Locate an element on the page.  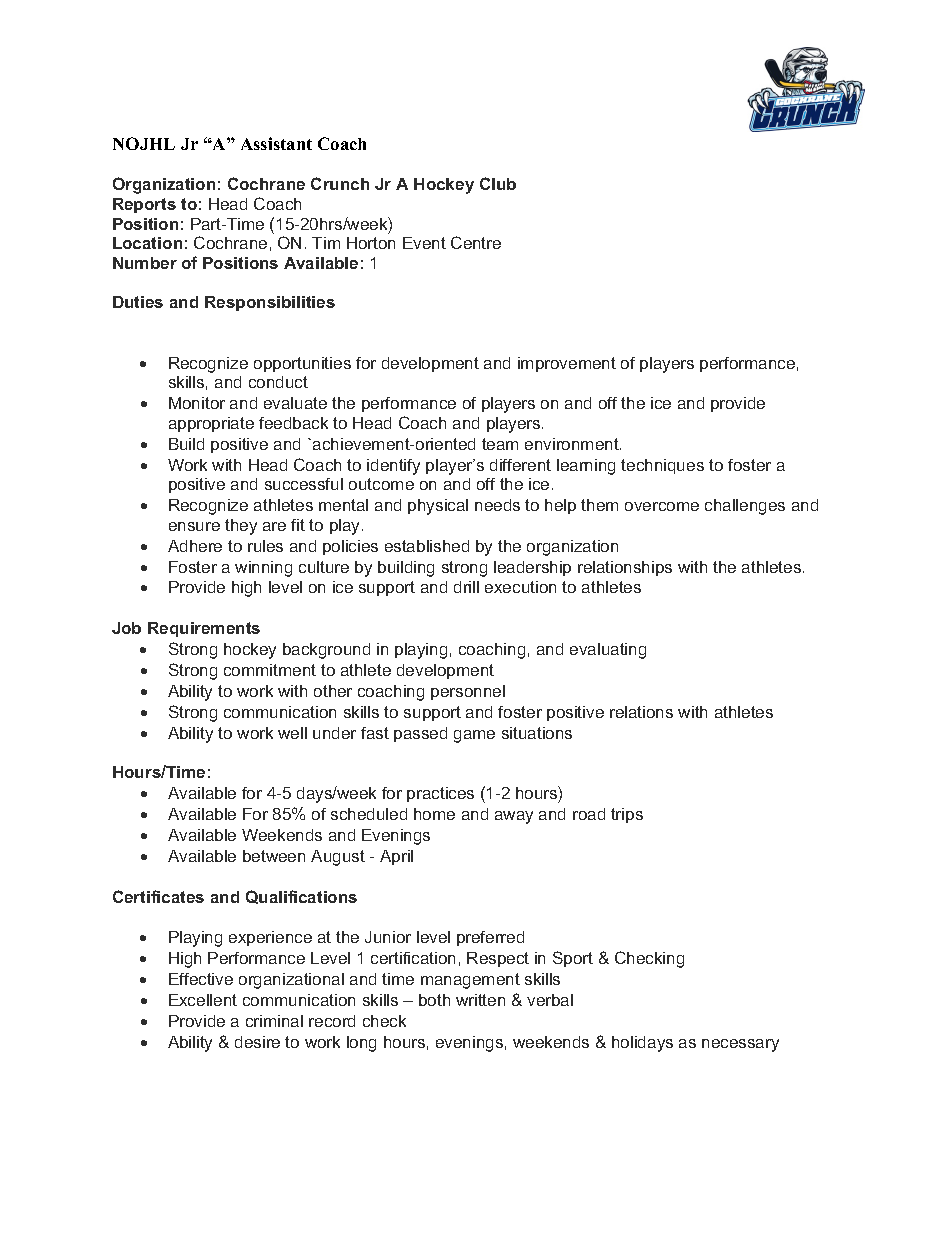
Club is located at coordinates (498, 183).
